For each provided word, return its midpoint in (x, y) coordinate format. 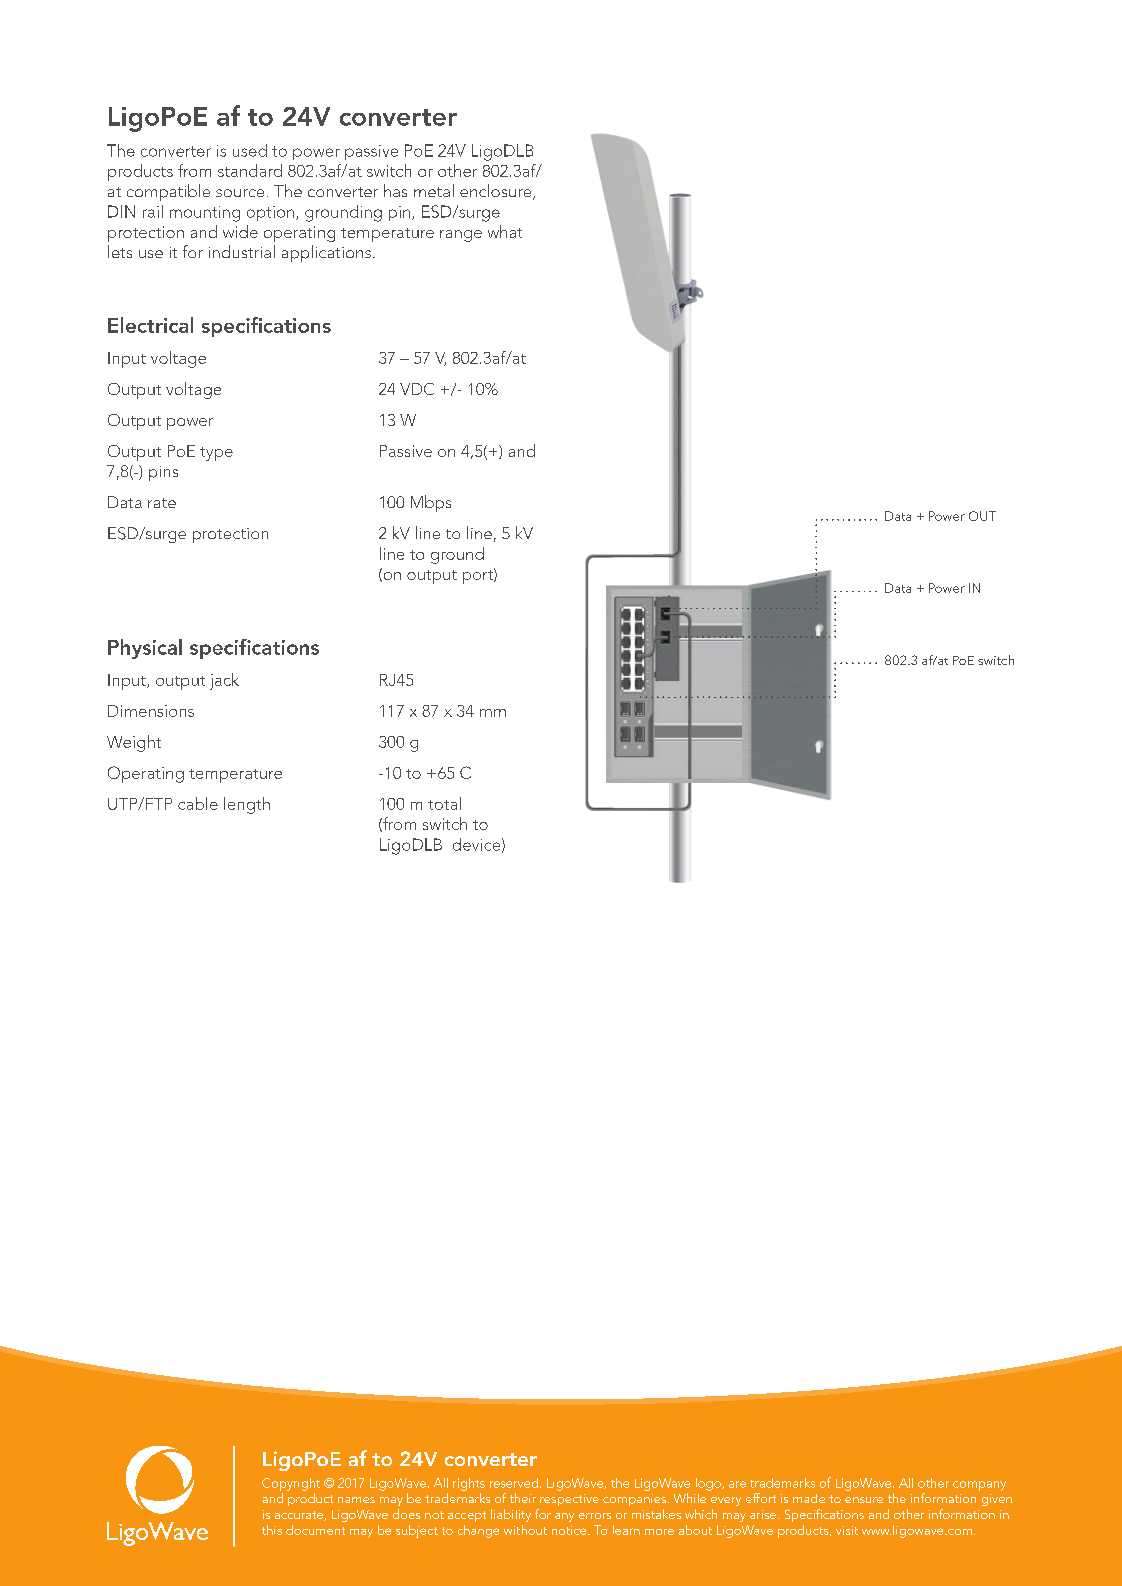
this (272, 1530)
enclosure (497, 192)
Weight (134, 743)
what (505, 231)
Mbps (431, 503)
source (240, 193)
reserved (515, 1483)
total (444, 803)
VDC (417, 389)
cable (198, 803)
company (979, 1486)
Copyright (291, 1484)
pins (163, 473)
